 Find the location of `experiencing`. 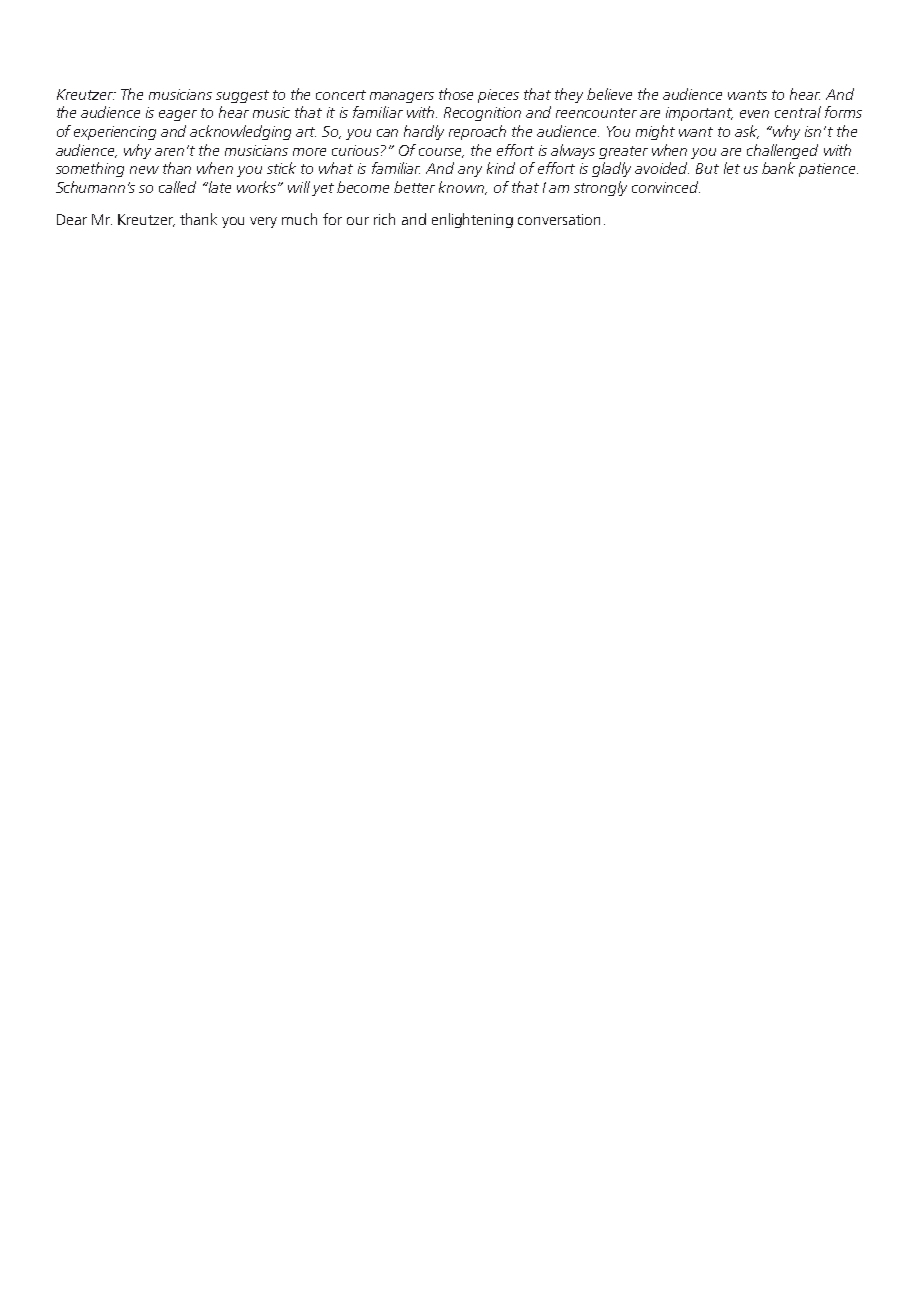

experiencing is located at coordinates (115, 133).
